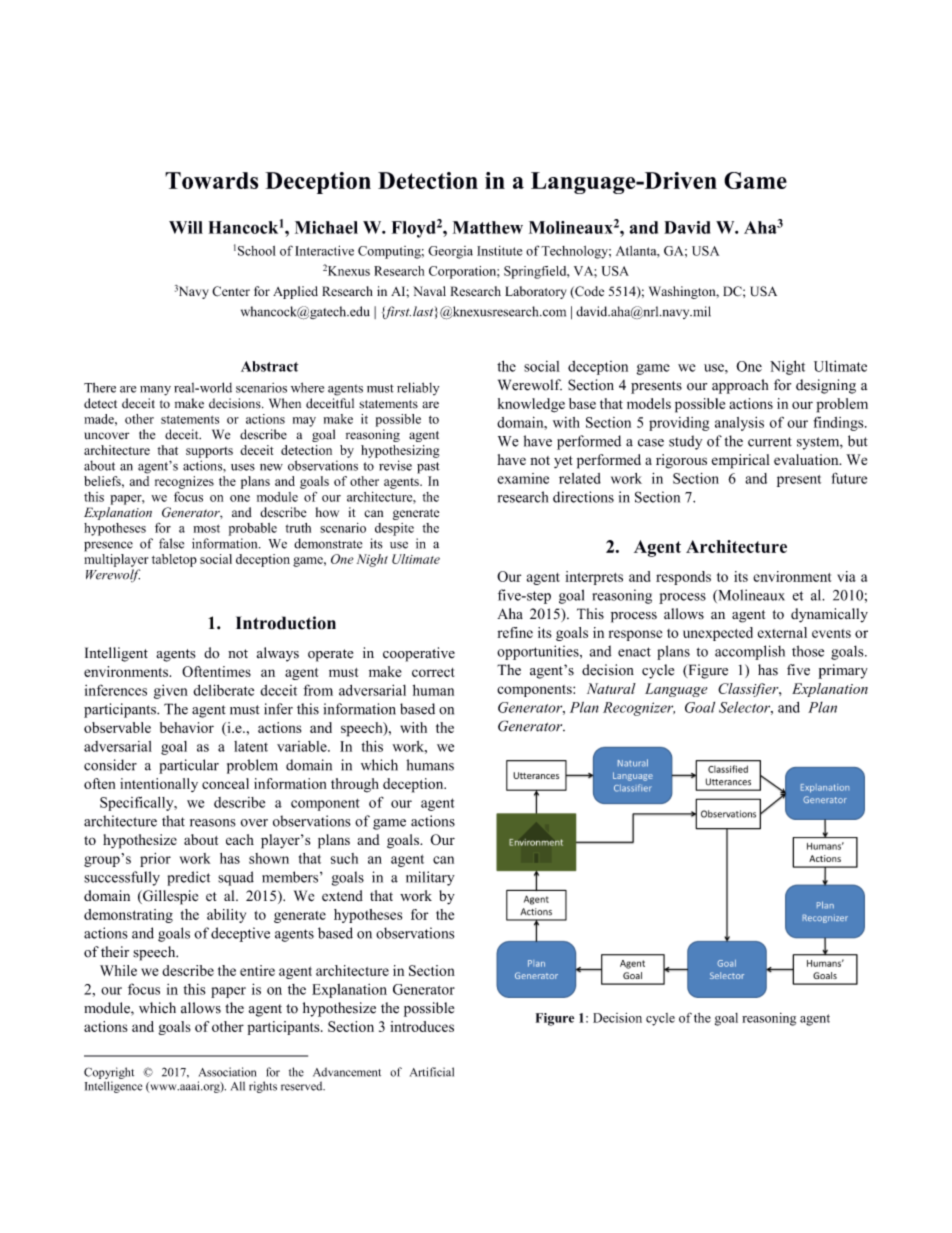 Image resolution: width=952 pixels, height=1233 pixels. I want to click on refine, so click(515, 632).
